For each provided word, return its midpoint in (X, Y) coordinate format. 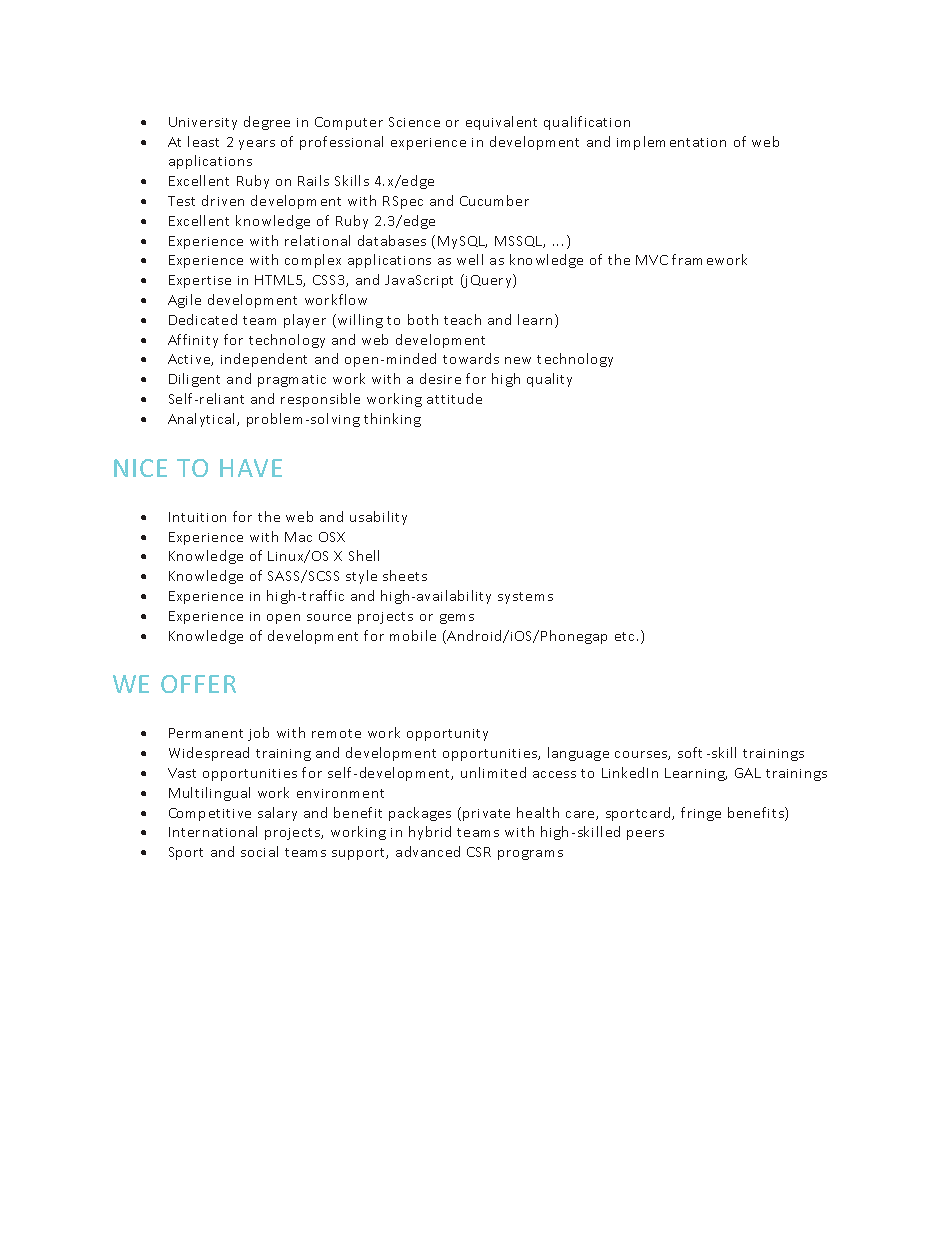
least (203, 141)
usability (378, 518)
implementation (671, 143)
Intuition (197, 517)
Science (414, 122)
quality (549, 380)
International (213, 831)
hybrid (430, 833)
